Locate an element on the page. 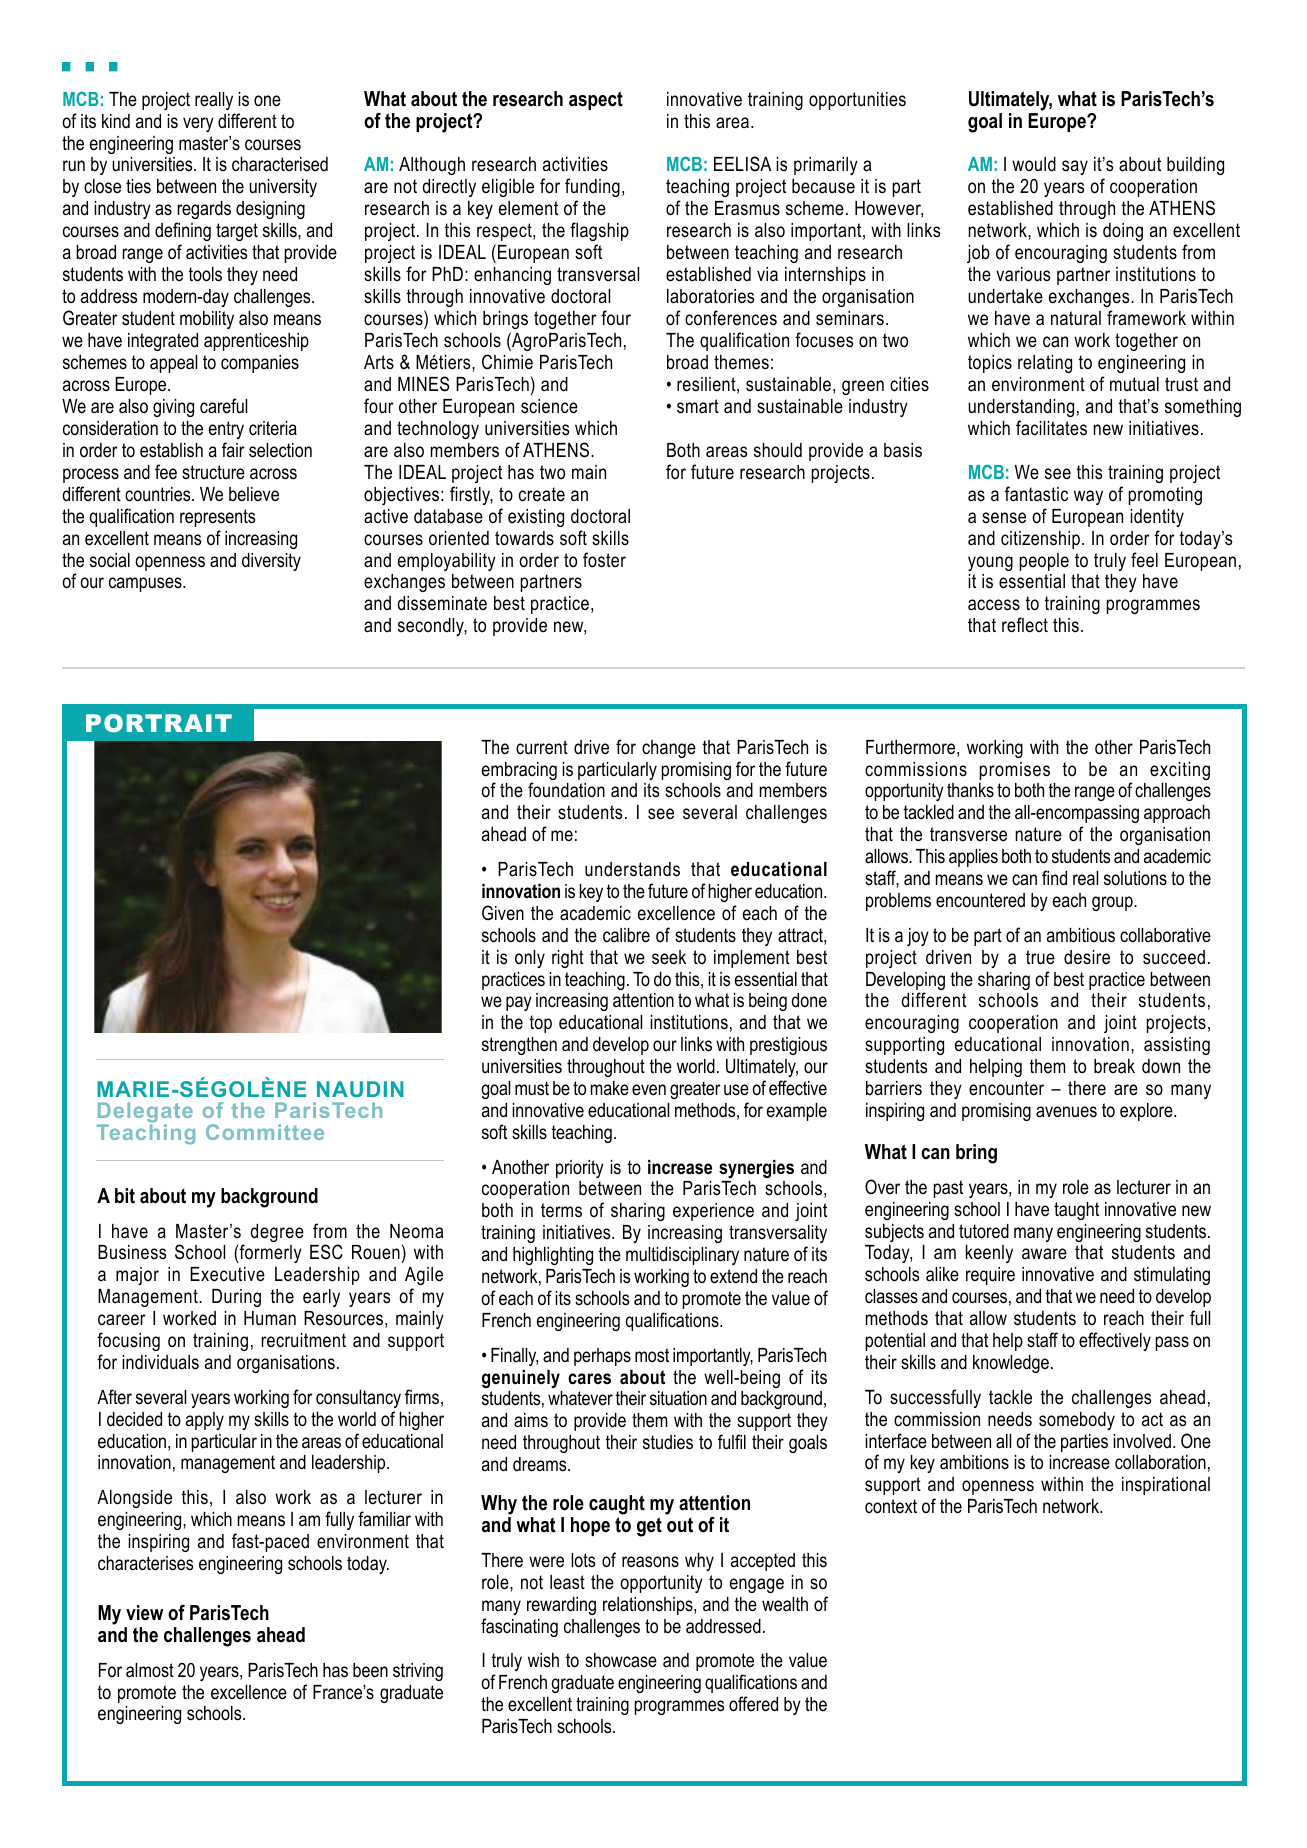 This image has height=1848, width=1307. very is located at coordinates (198, 124).
